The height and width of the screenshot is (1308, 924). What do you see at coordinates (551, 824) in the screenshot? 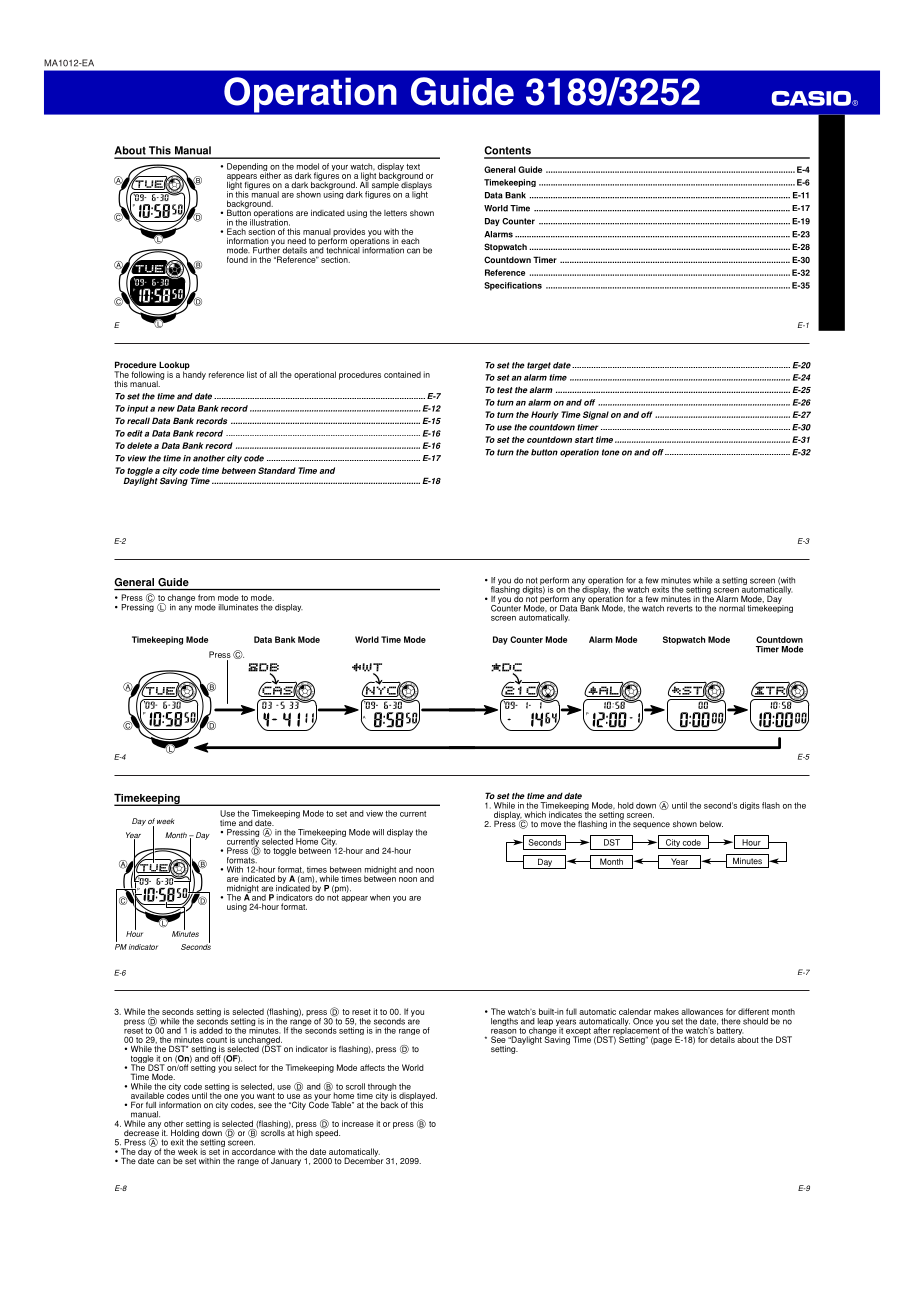
I see `move` at bounding box center [551, 824].
